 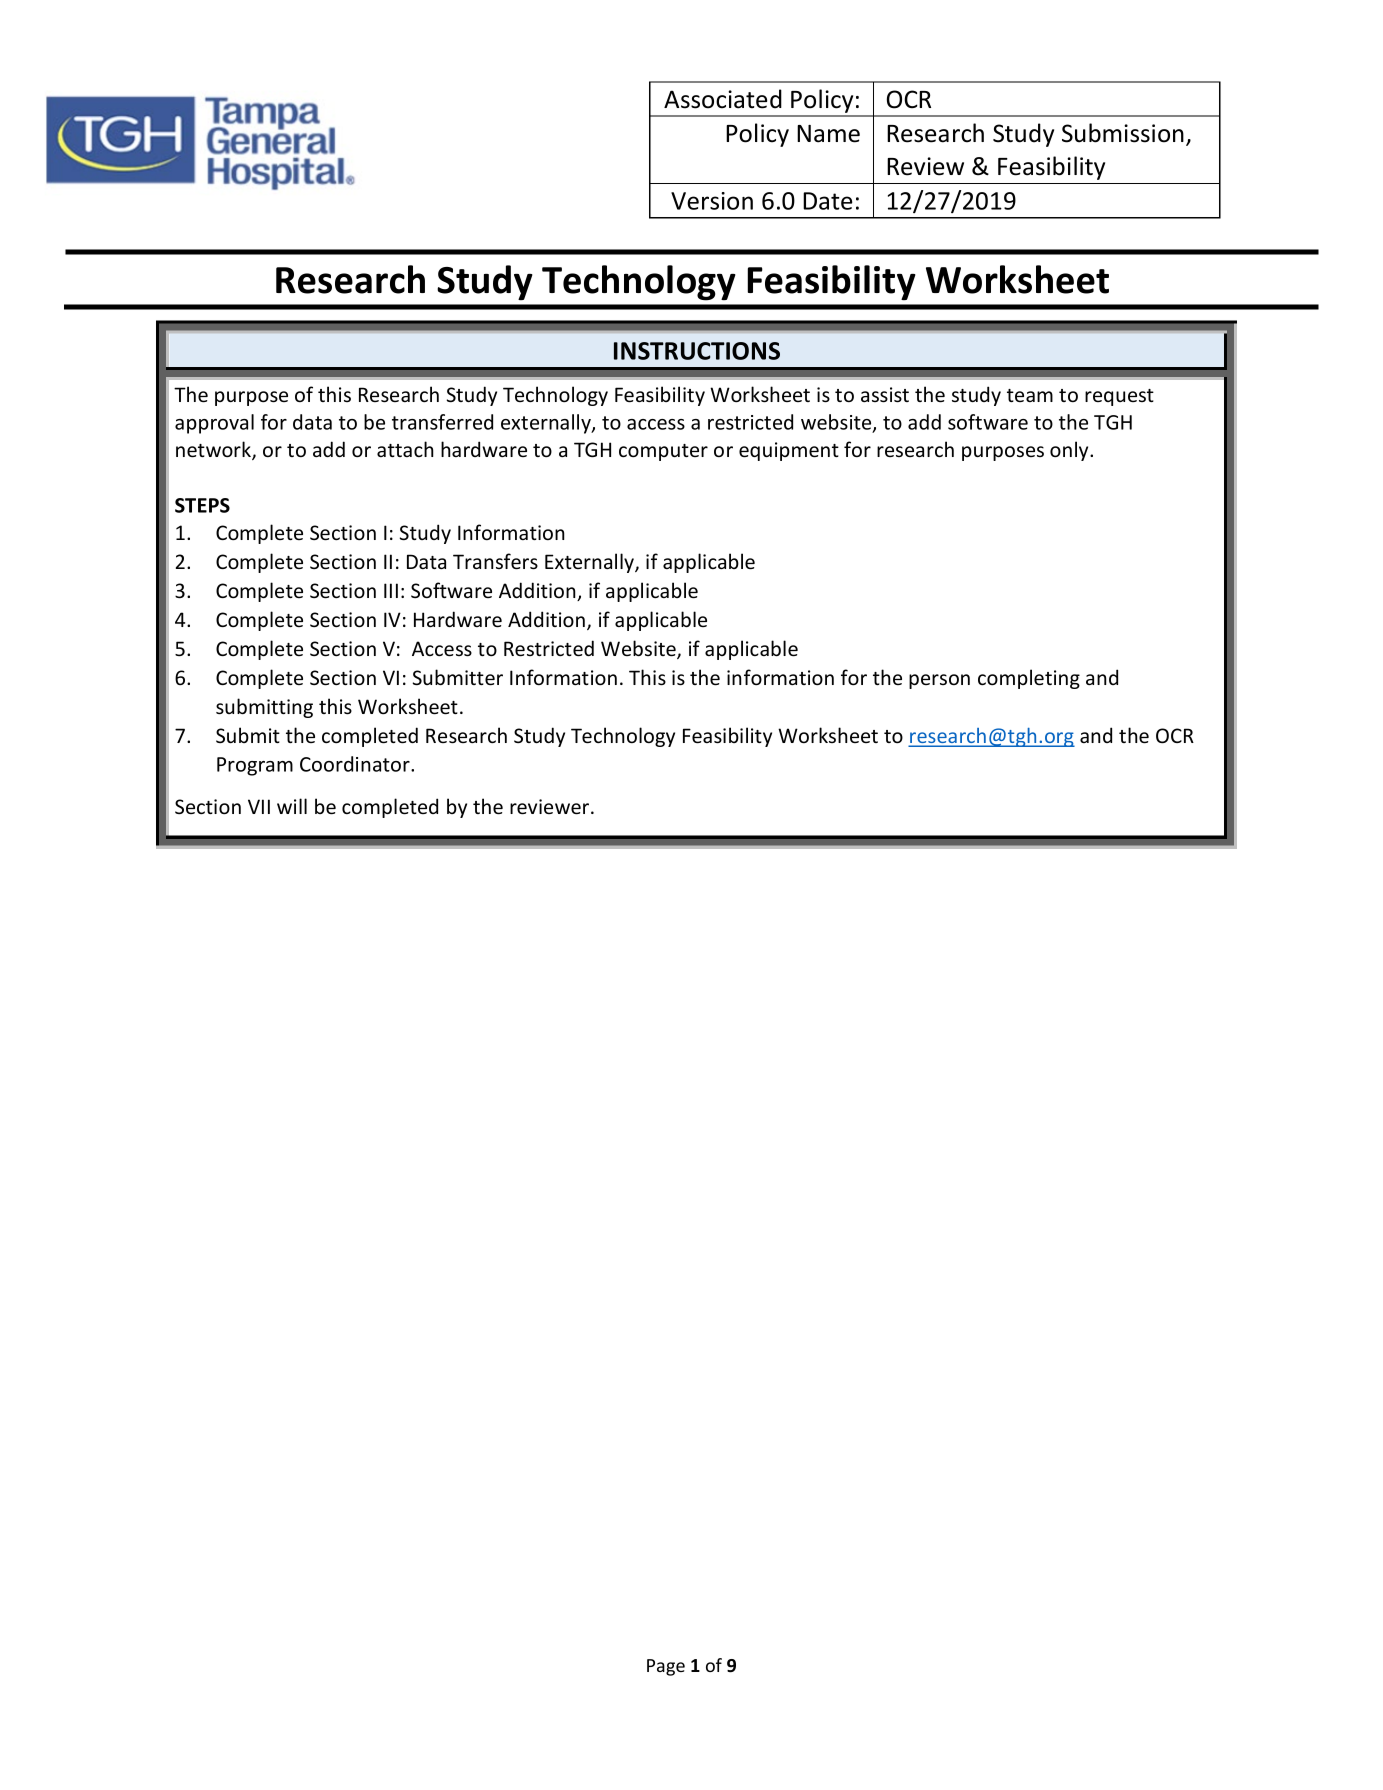 I want to click on Program, so click(x=255, y=766).
